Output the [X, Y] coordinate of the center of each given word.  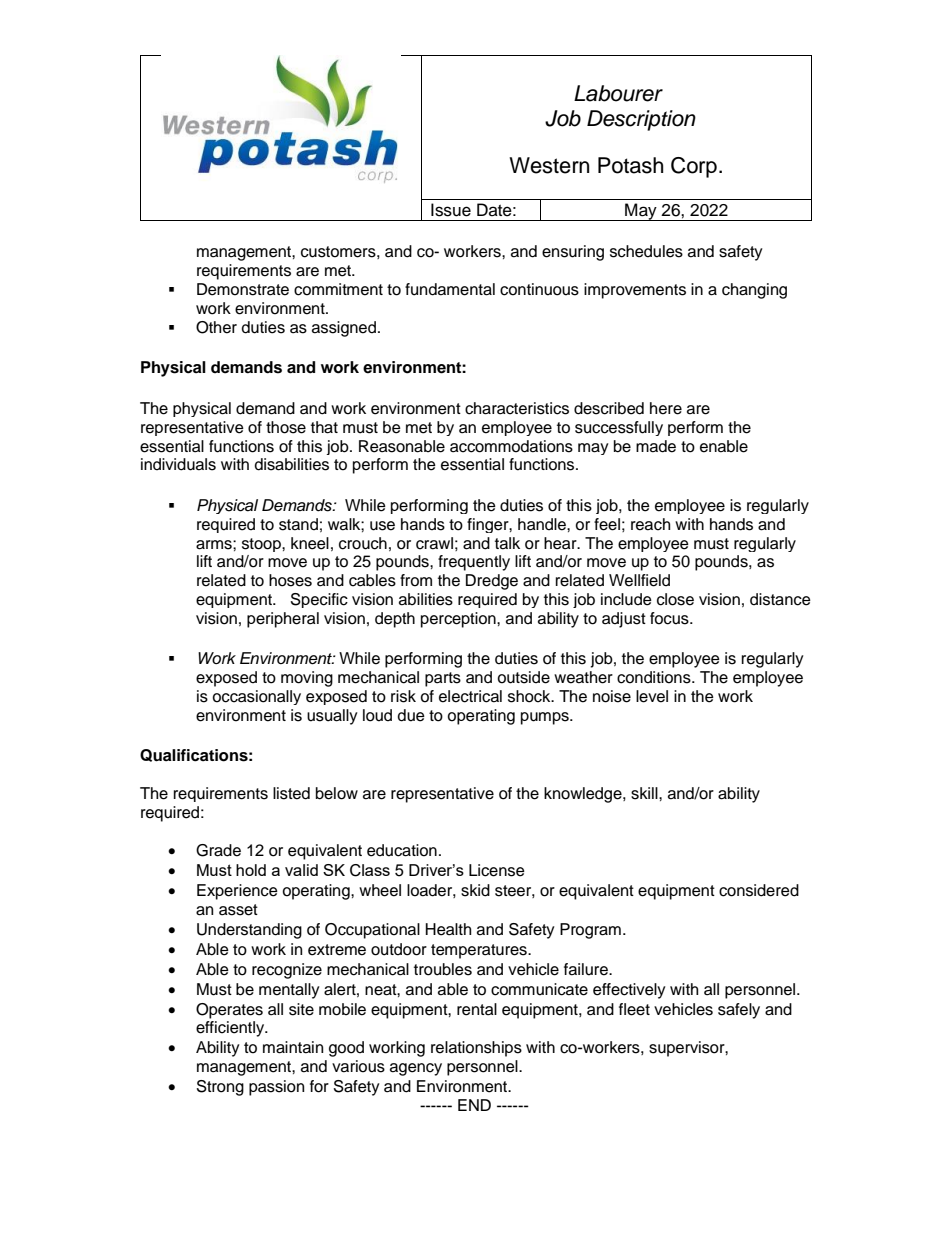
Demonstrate [243, 289]
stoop [262, 545]
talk [507, 543]
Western [549, 165]
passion [276, 1088]
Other [216, 327]
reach [650, 524]
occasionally [256, 697]
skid [475, 890]
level [652, 696]
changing [754, 291]
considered [759, 890]
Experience [237, 892]
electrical [470, 696]
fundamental [450, 289]
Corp [694, 167]
